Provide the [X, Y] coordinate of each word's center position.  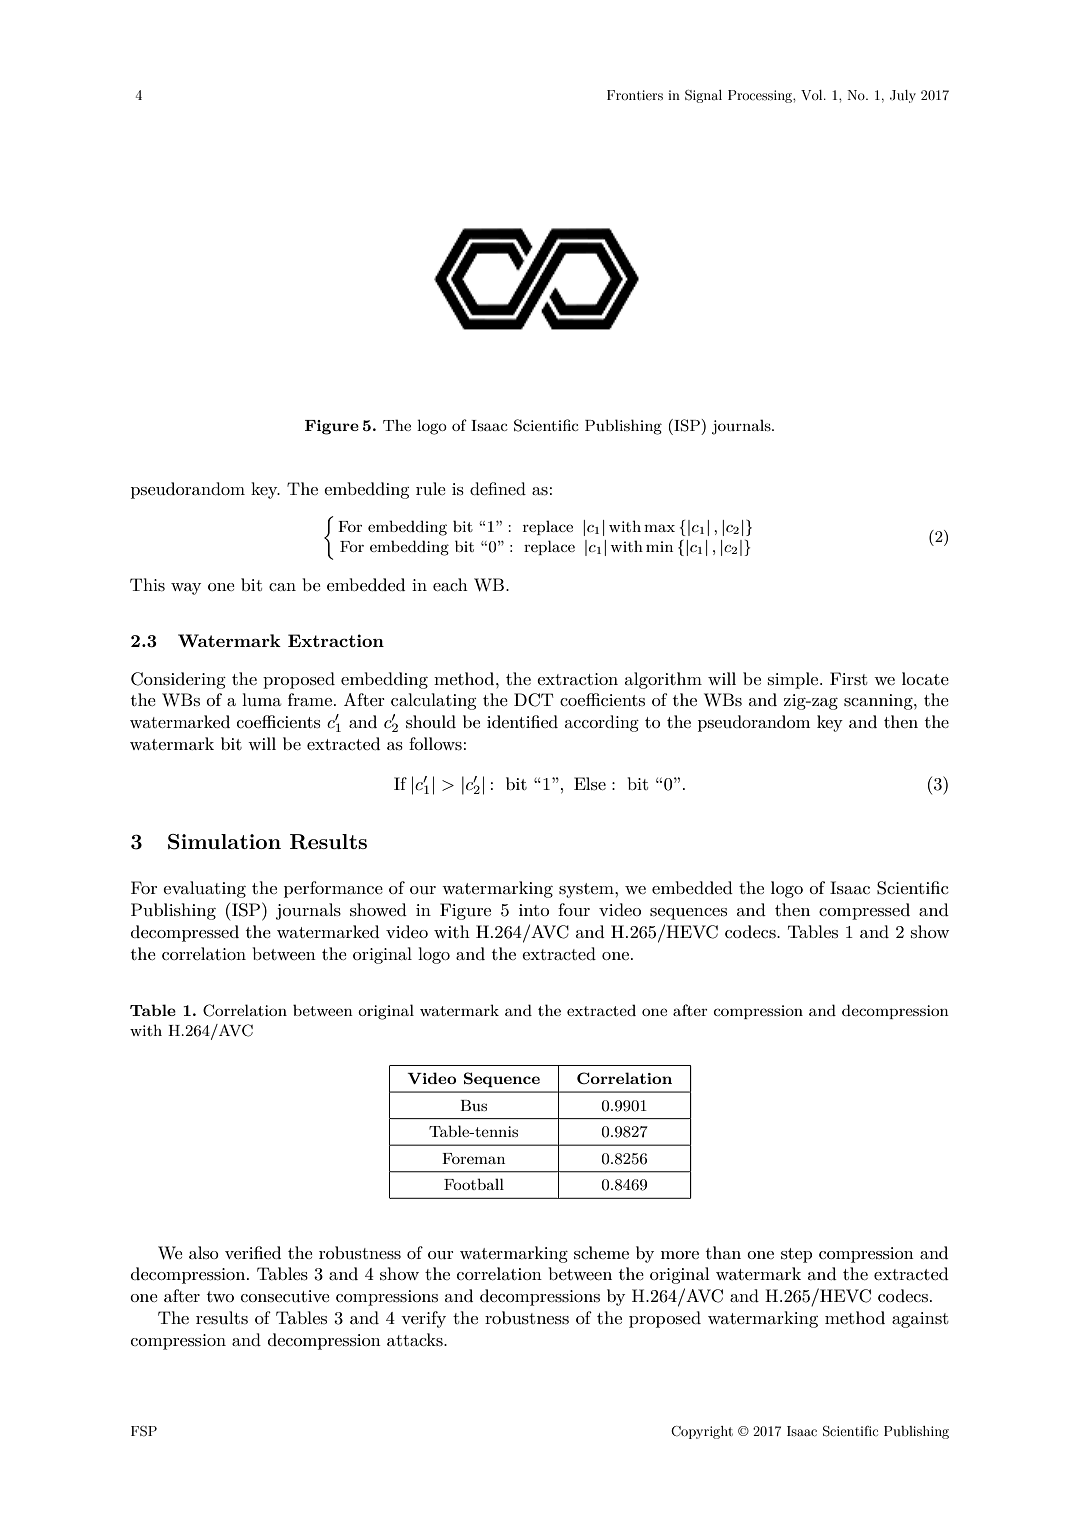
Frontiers [635, 95]
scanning [879, 702]
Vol [813, 95]
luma [261, 699]
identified [522, 721]
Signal [703, 96]
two [220, 1296]
